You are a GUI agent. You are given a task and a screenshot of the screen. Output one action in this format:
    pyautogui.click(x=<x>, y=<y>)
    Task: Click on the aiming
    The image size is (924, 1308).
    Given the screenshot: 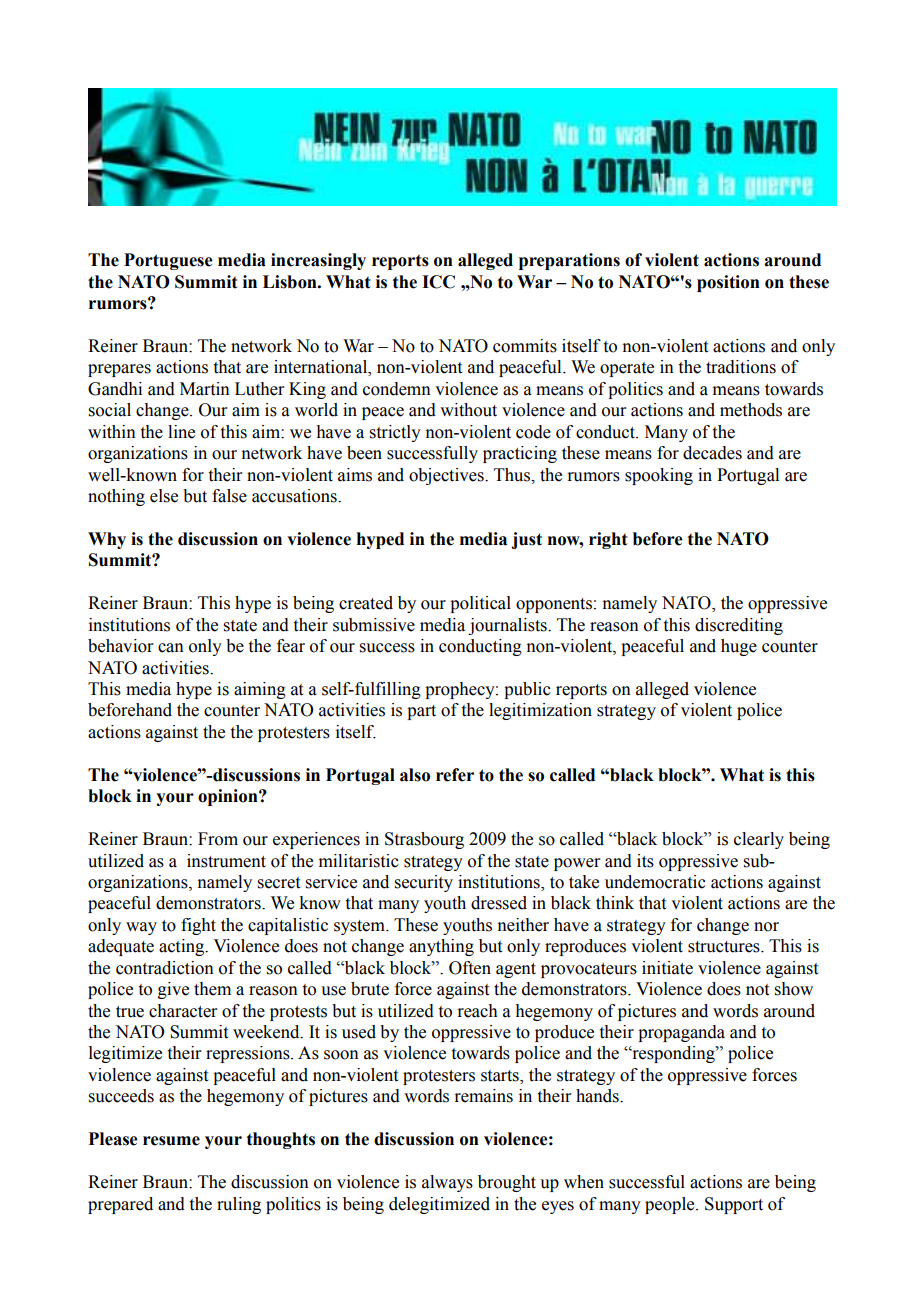 What is the action you would take?
    pyautogui.click(x=260, y=690)
